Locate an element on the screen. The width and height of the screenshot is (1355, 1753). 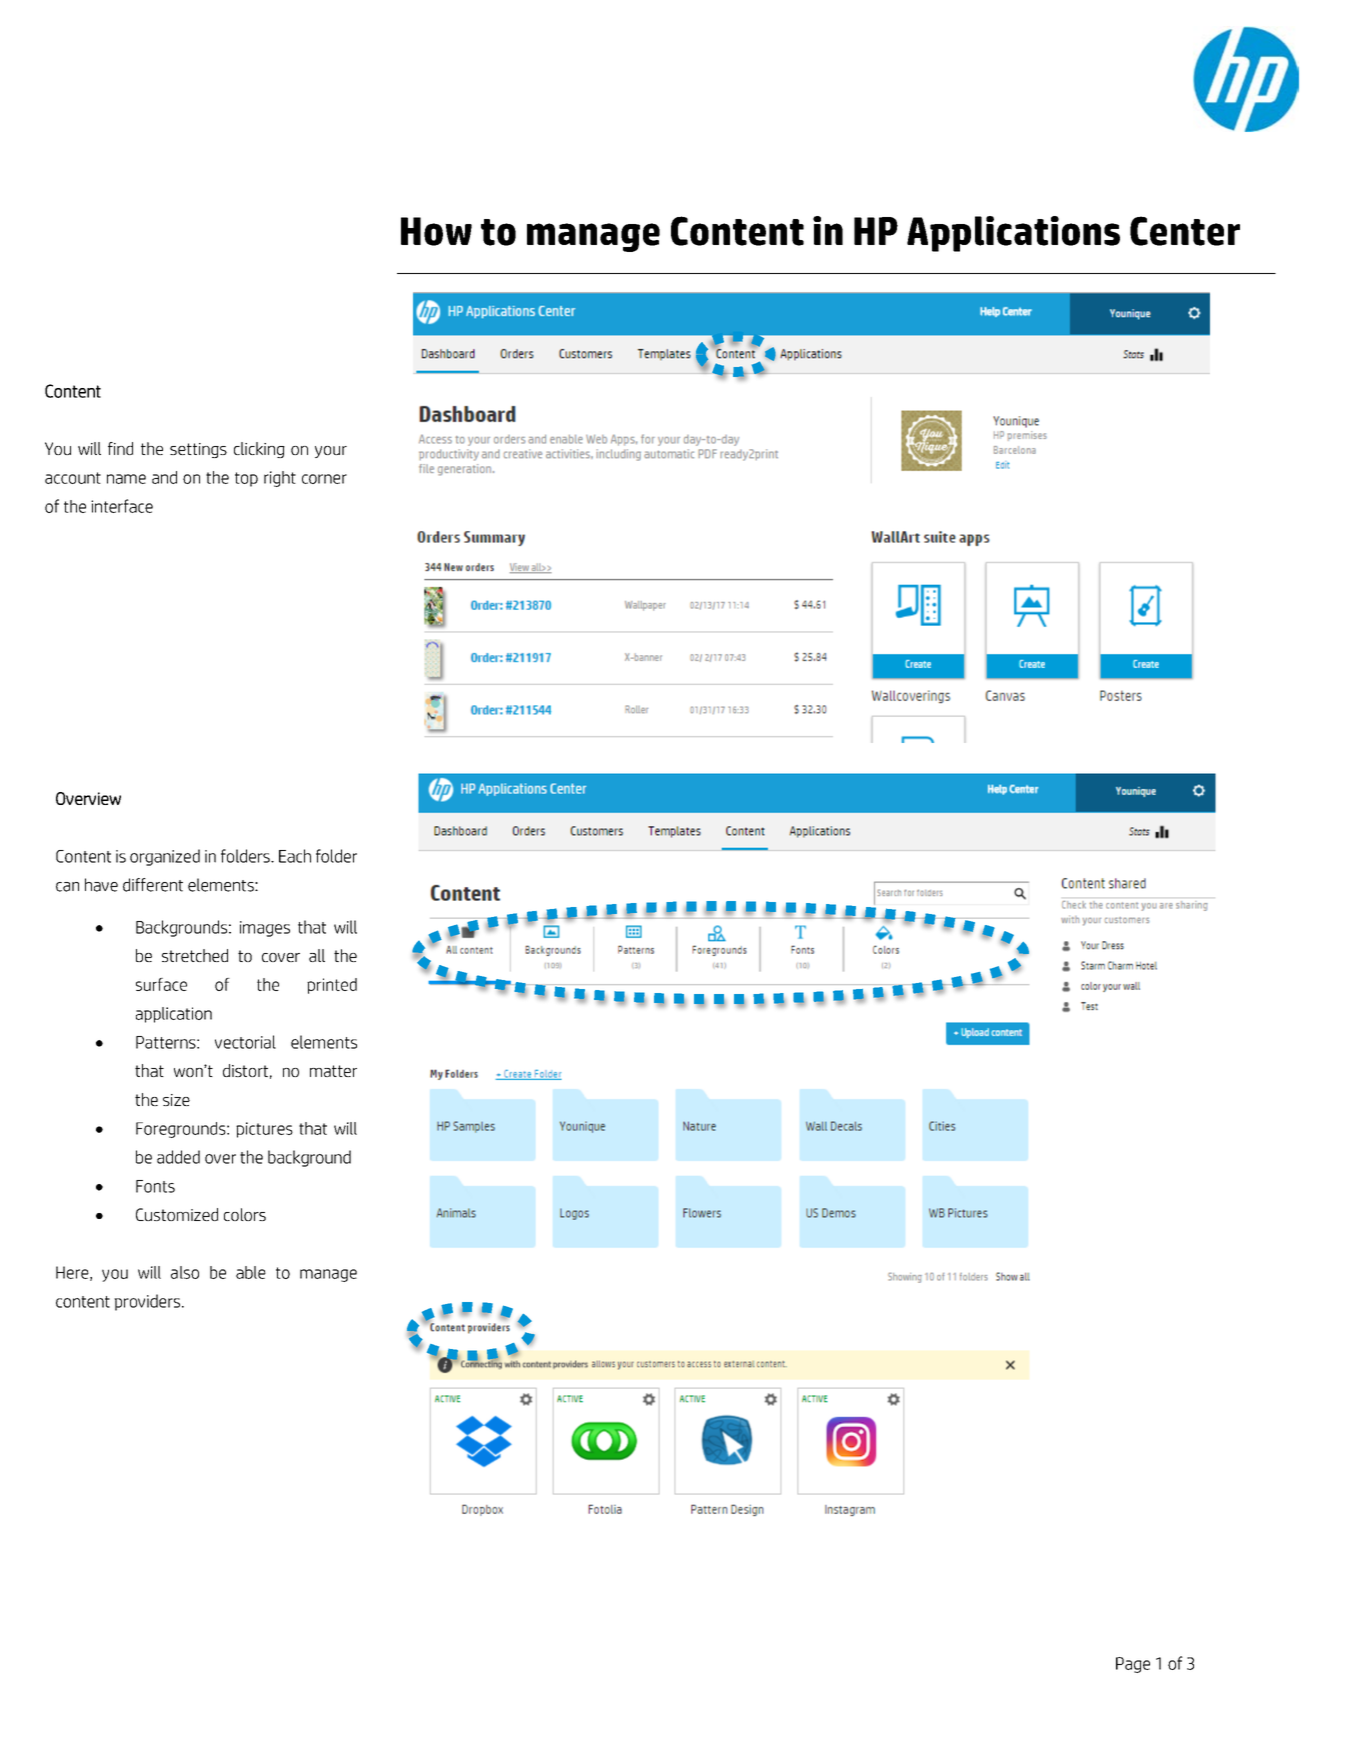
Page is located at coordinates (1133, 1665).
